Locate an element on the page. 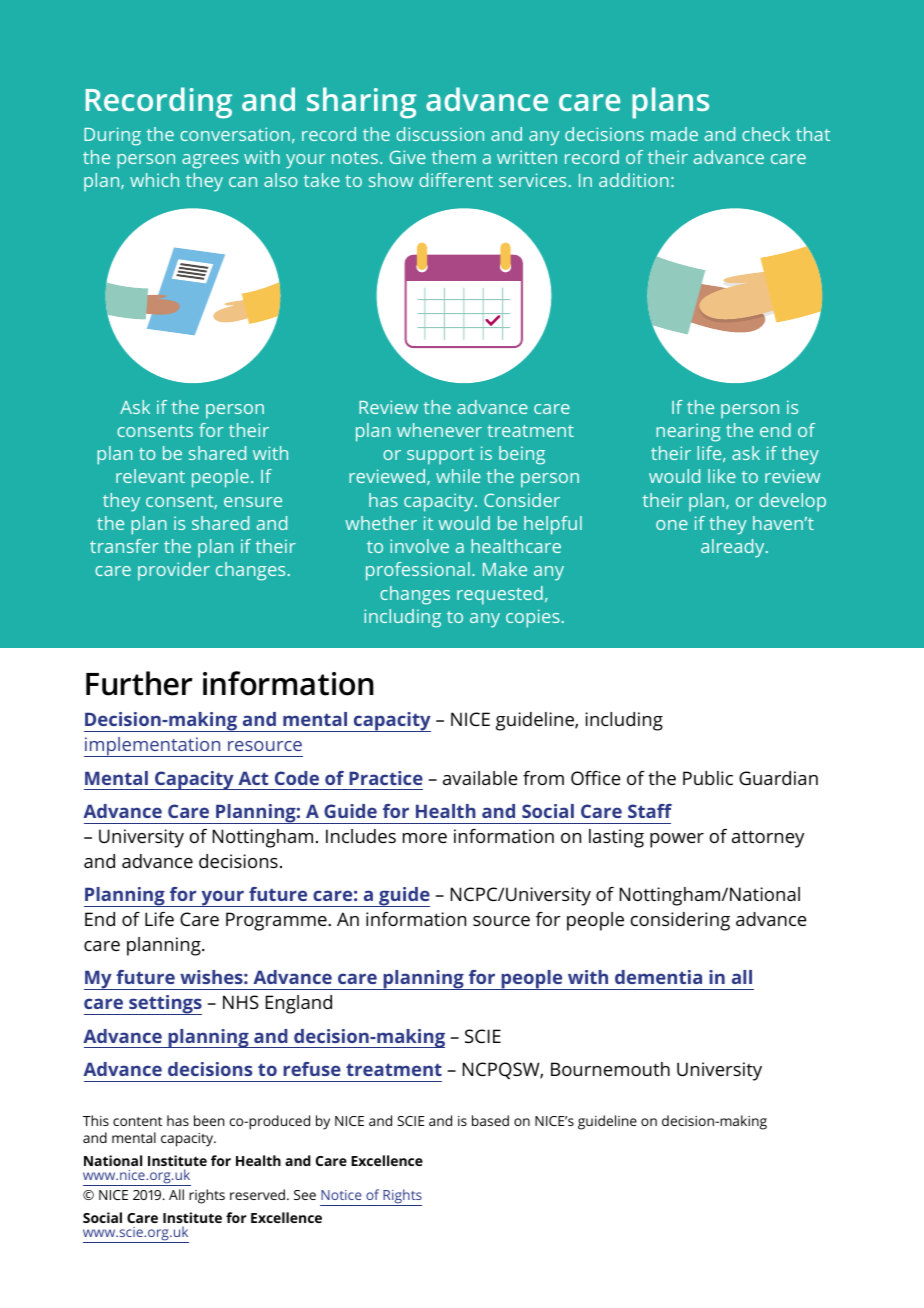  implementation is located at coordinates (153, 747).
